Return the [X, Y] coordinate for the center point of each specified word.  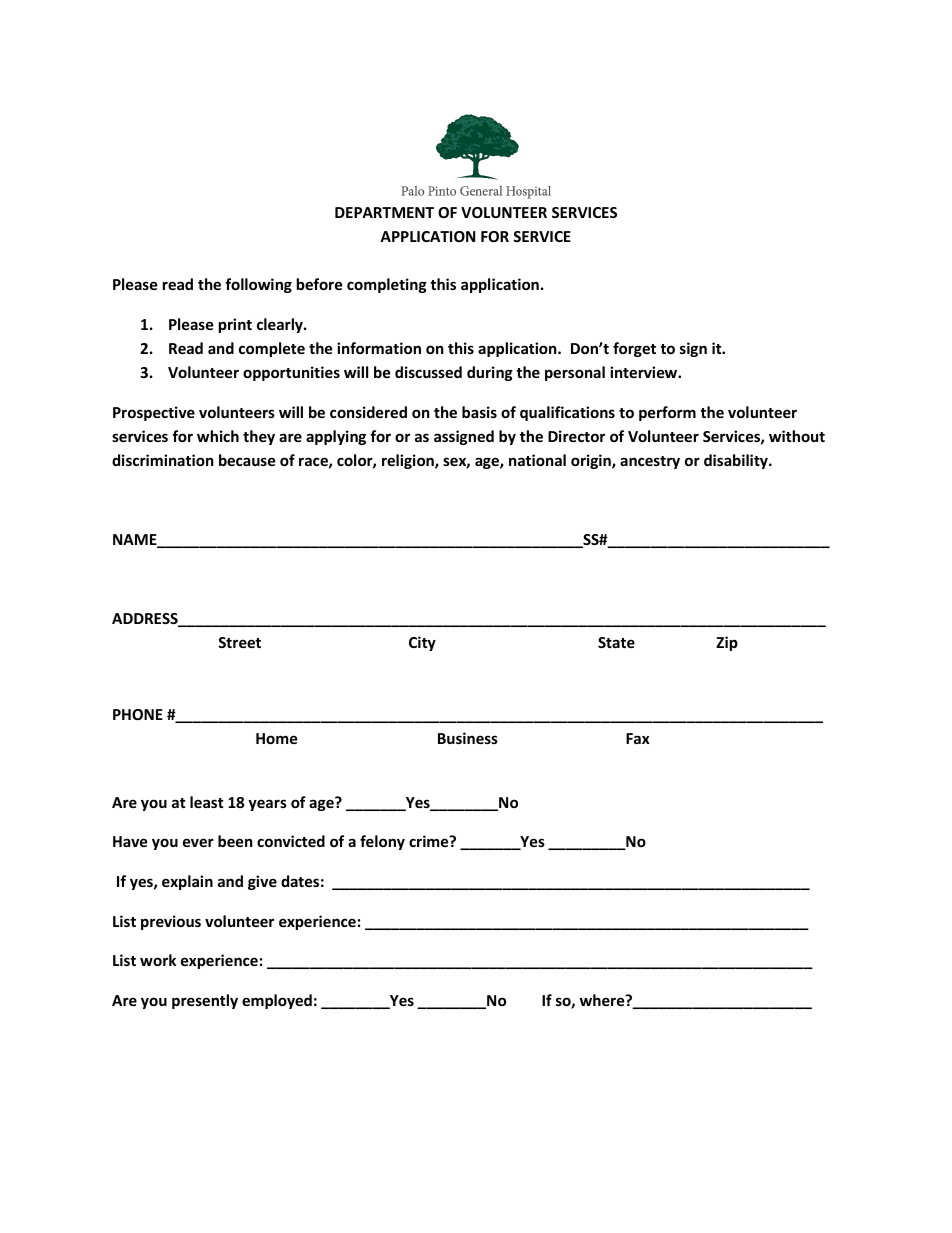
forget [634, 349]
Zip [727, 643]
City [422, 643]
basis [479, 412]
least [207, 802]
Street [239, 642]
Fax [638, 738]
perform [667, 413]
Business [468, 738]
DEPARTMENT [384, 212]
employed [277, 1001]
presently [205, 1001]
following [258, 285]
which [218, 436]
